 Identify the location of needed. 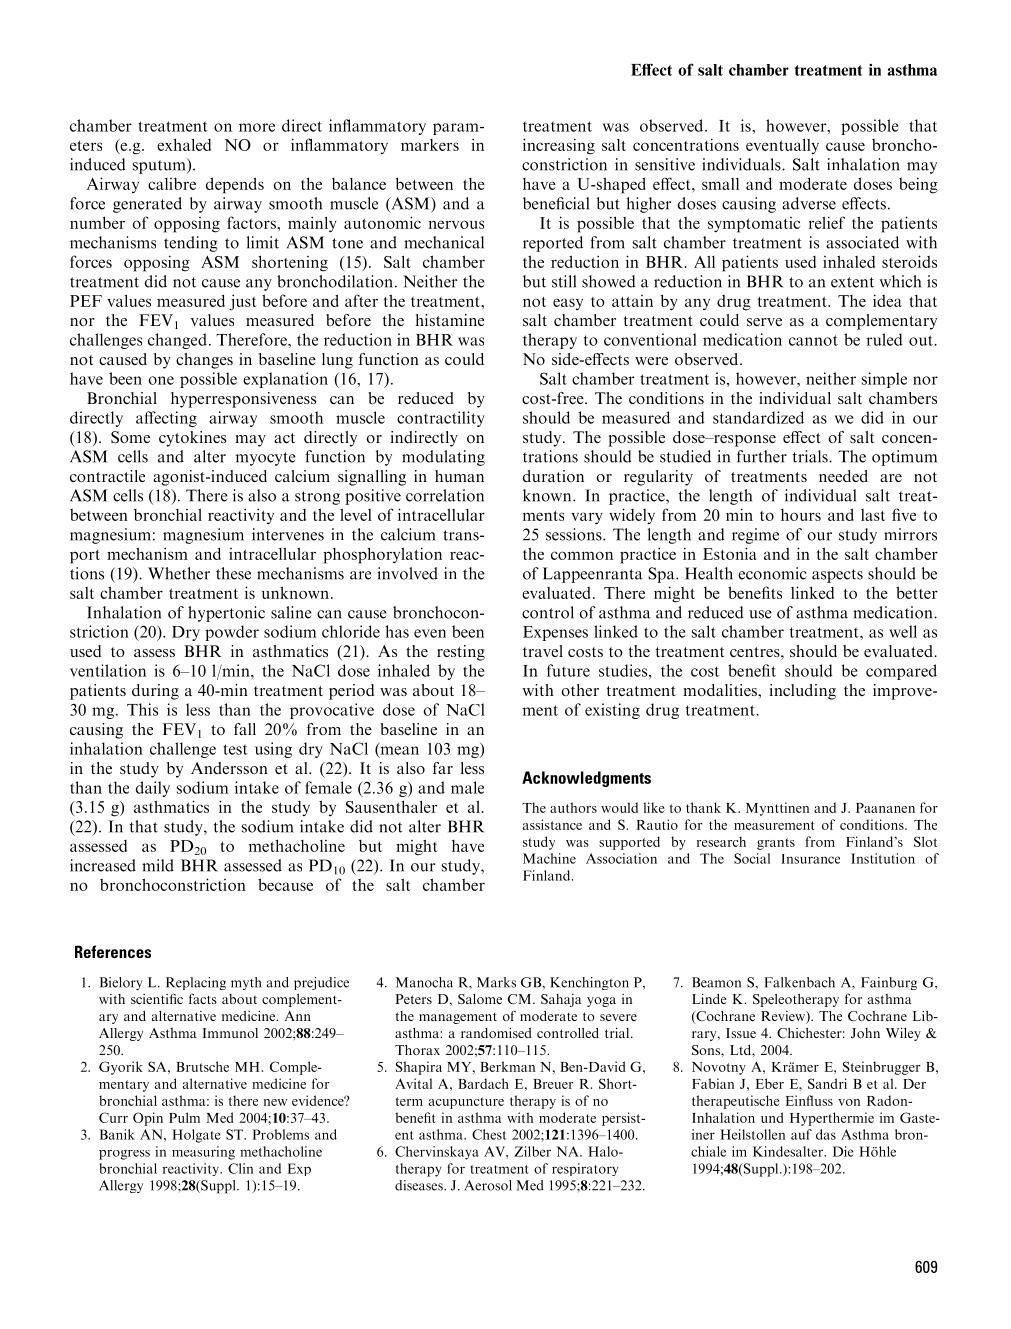
(843, 476).
